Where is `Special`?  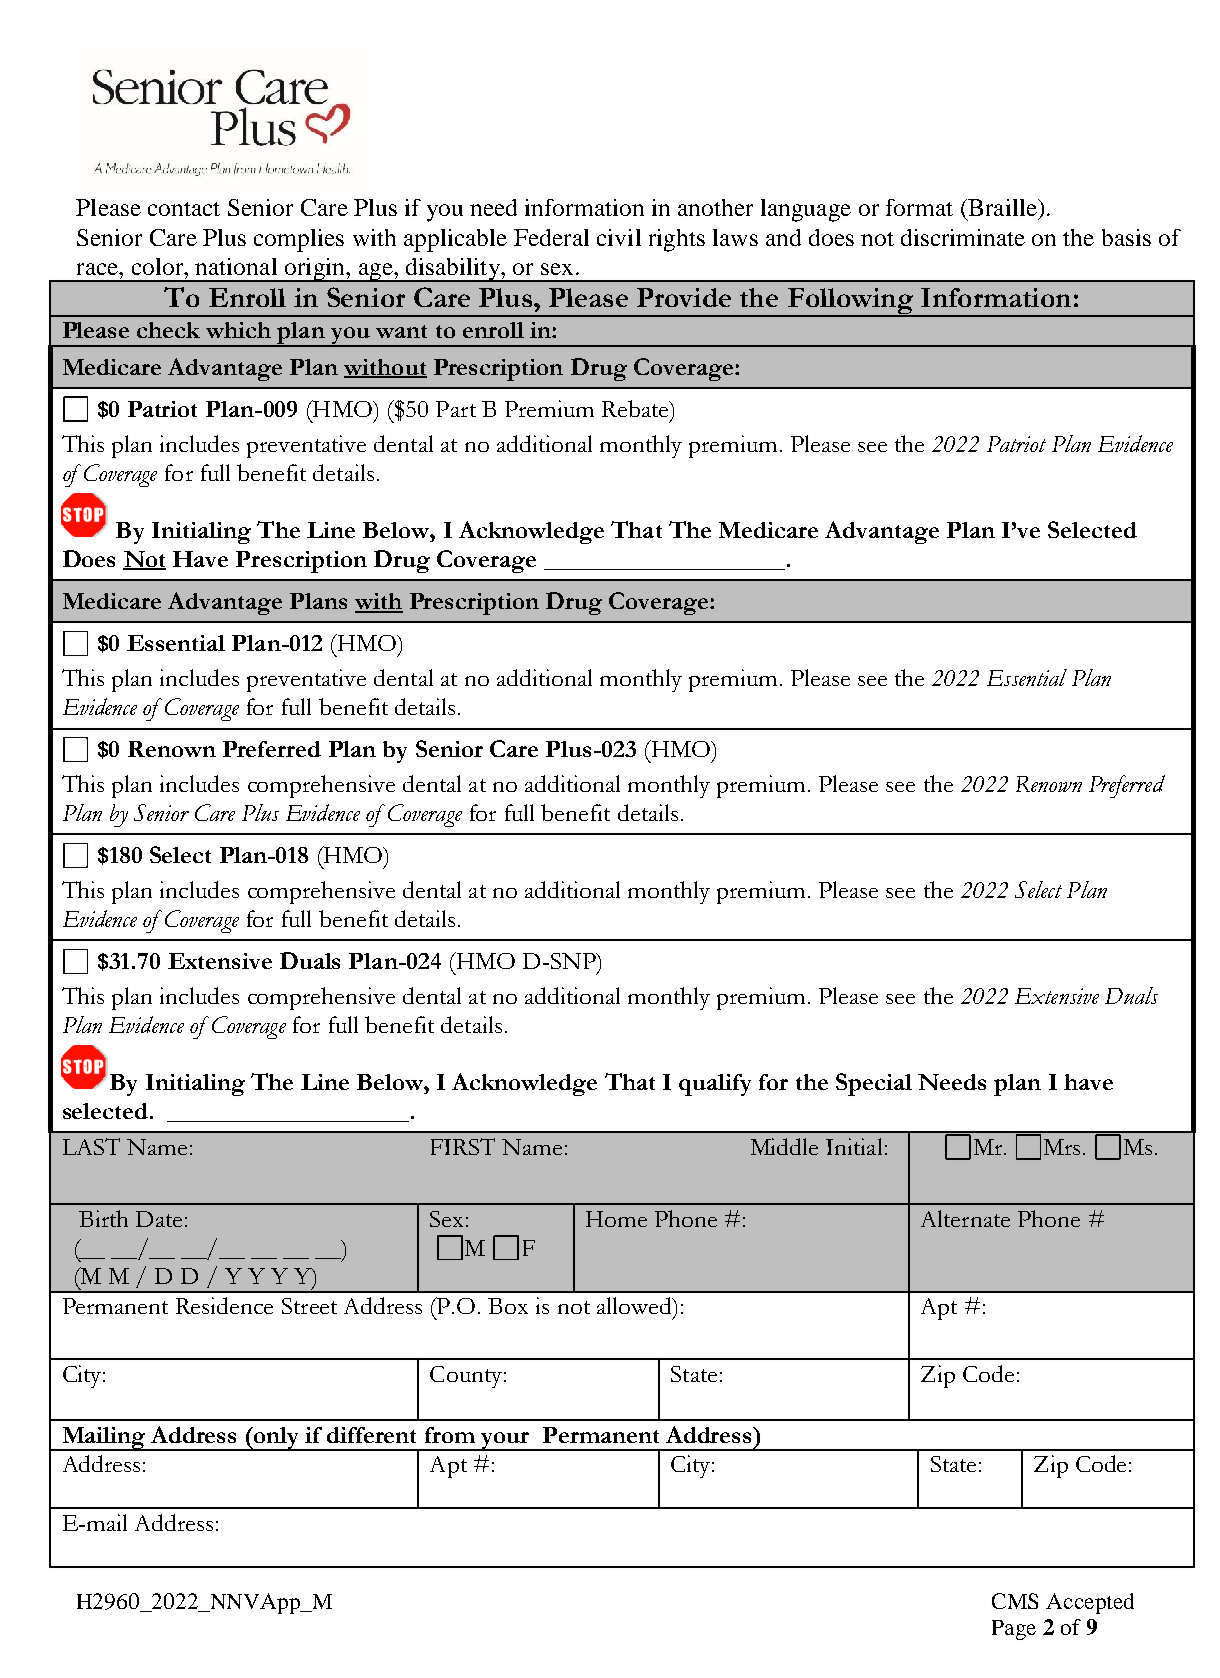
Special is located at coordinates (874, 1084).
